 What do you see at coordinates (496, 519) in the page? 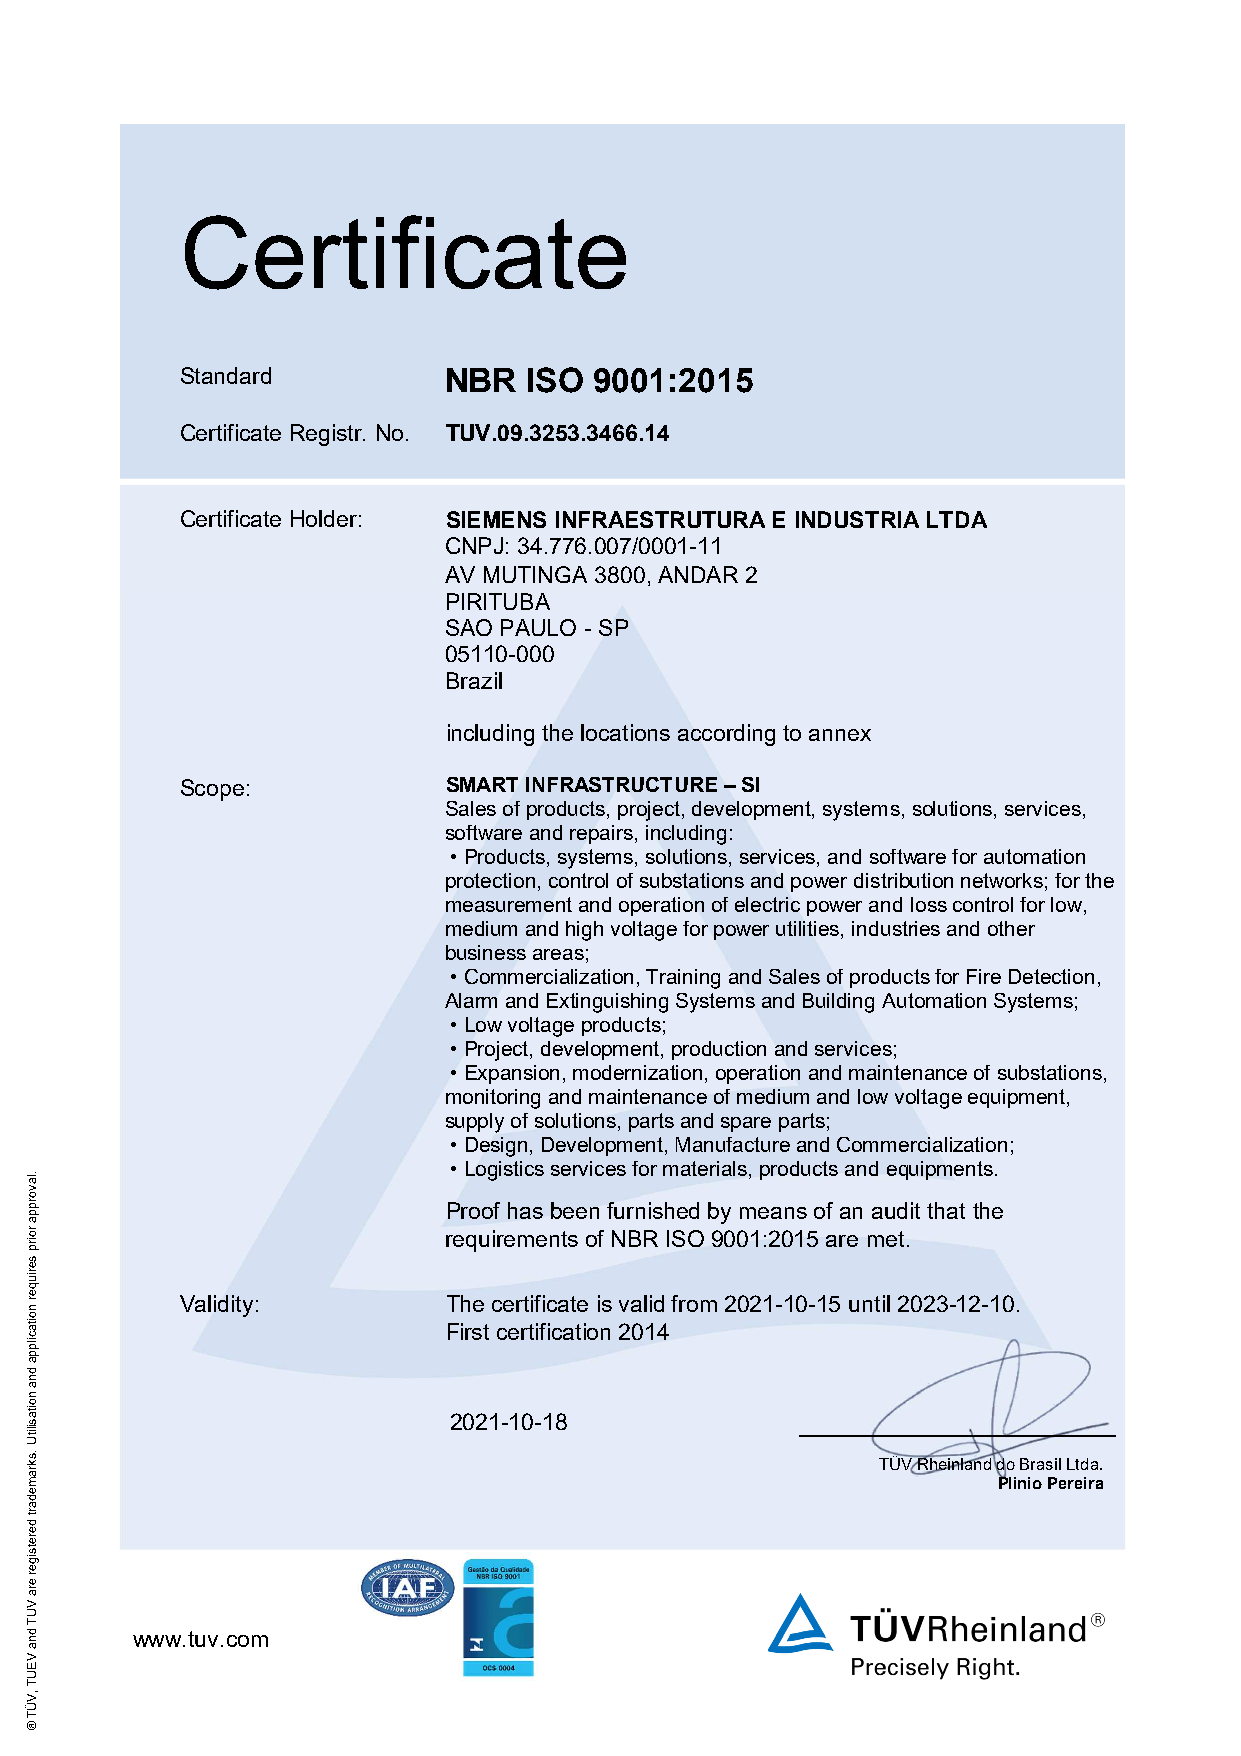
I see `SIEMENS` at bounding box center [496, 519].
